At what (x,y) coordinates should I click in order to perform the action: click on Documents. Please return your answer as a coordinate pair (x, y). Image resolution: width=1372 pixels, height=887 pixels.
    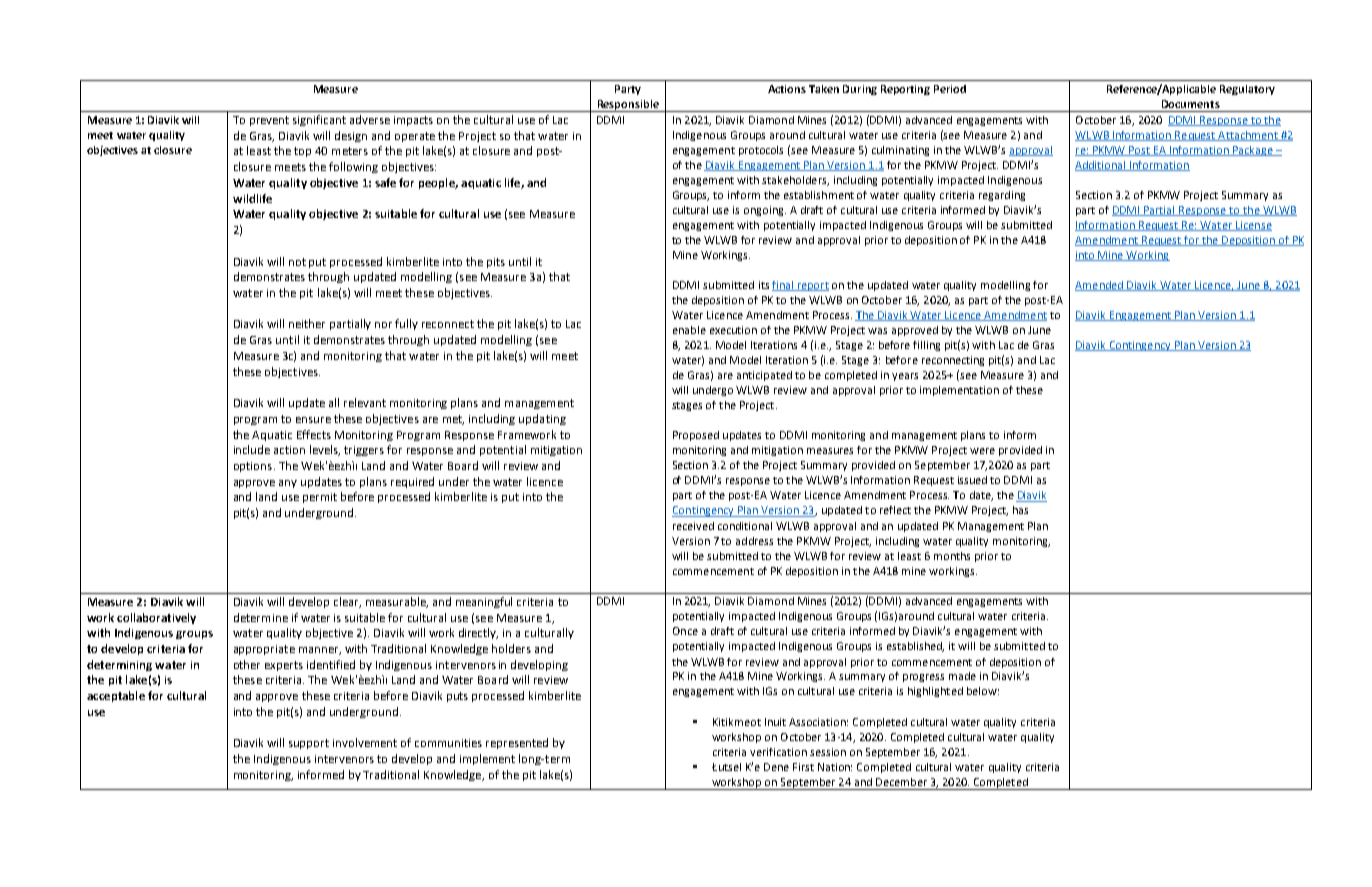
    Looking at the image, I should click on (1191, 104).
